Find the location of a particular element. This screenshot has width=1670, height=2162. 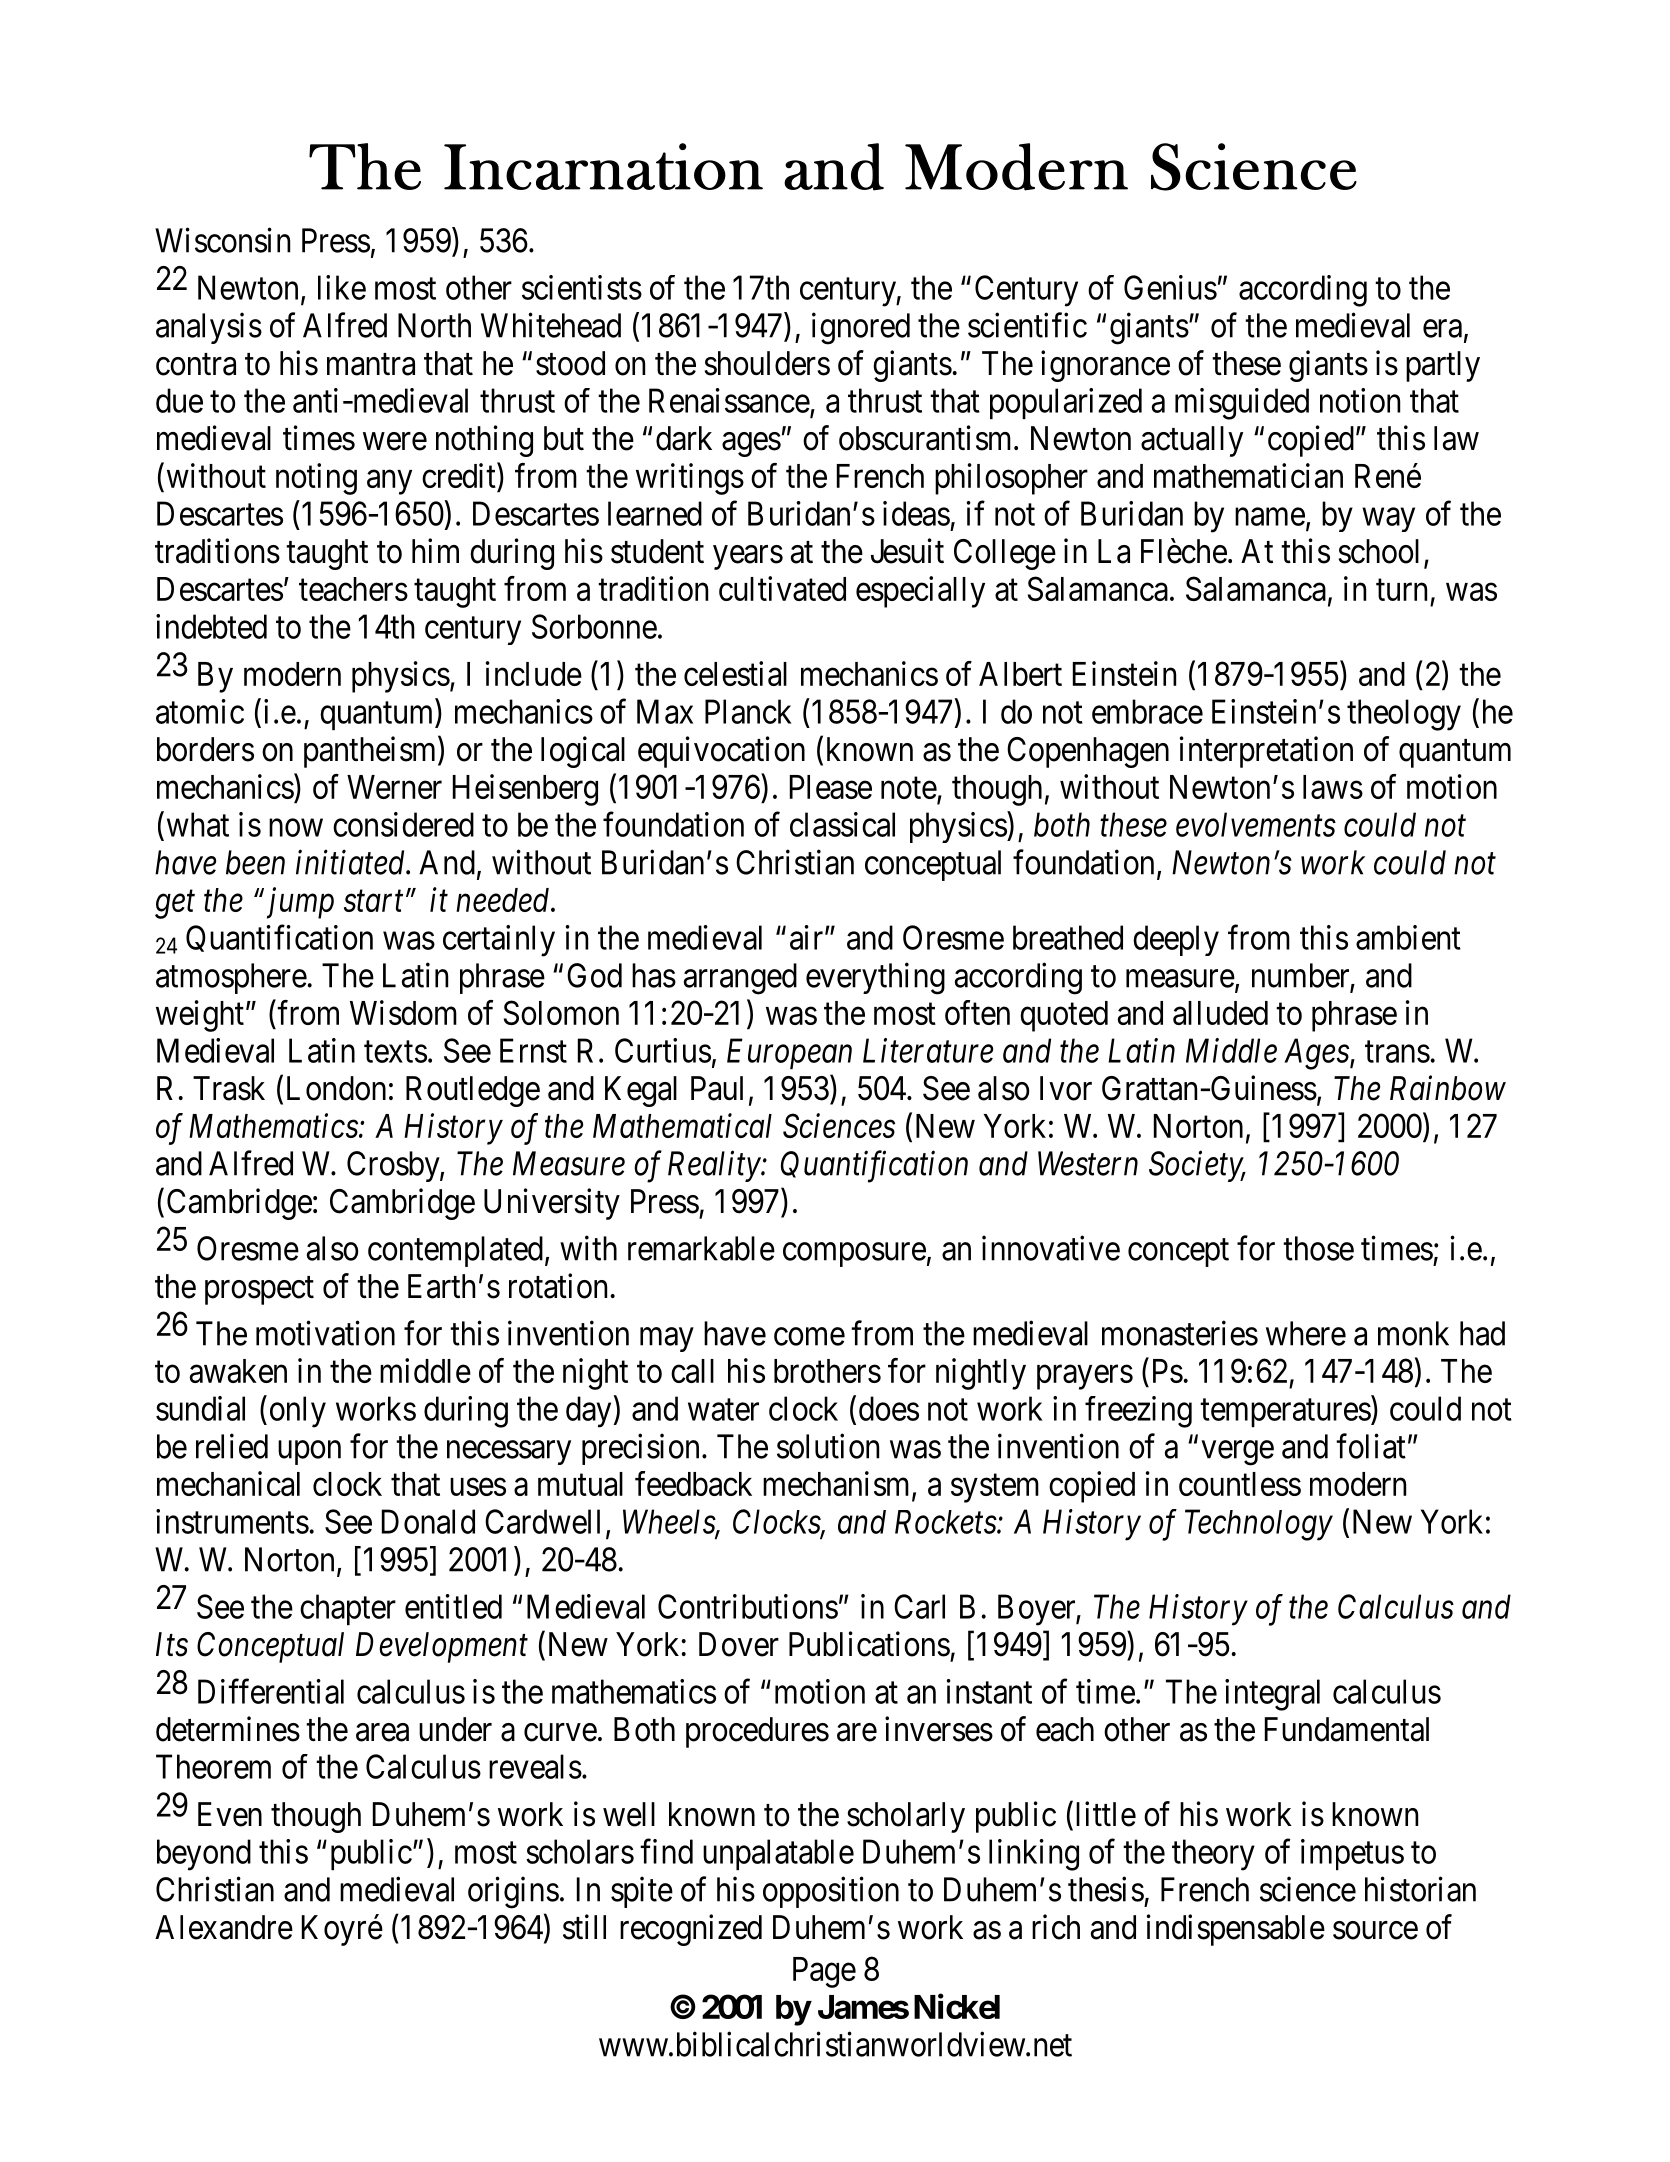

alluded is located at coordinates (1220, 1013).
